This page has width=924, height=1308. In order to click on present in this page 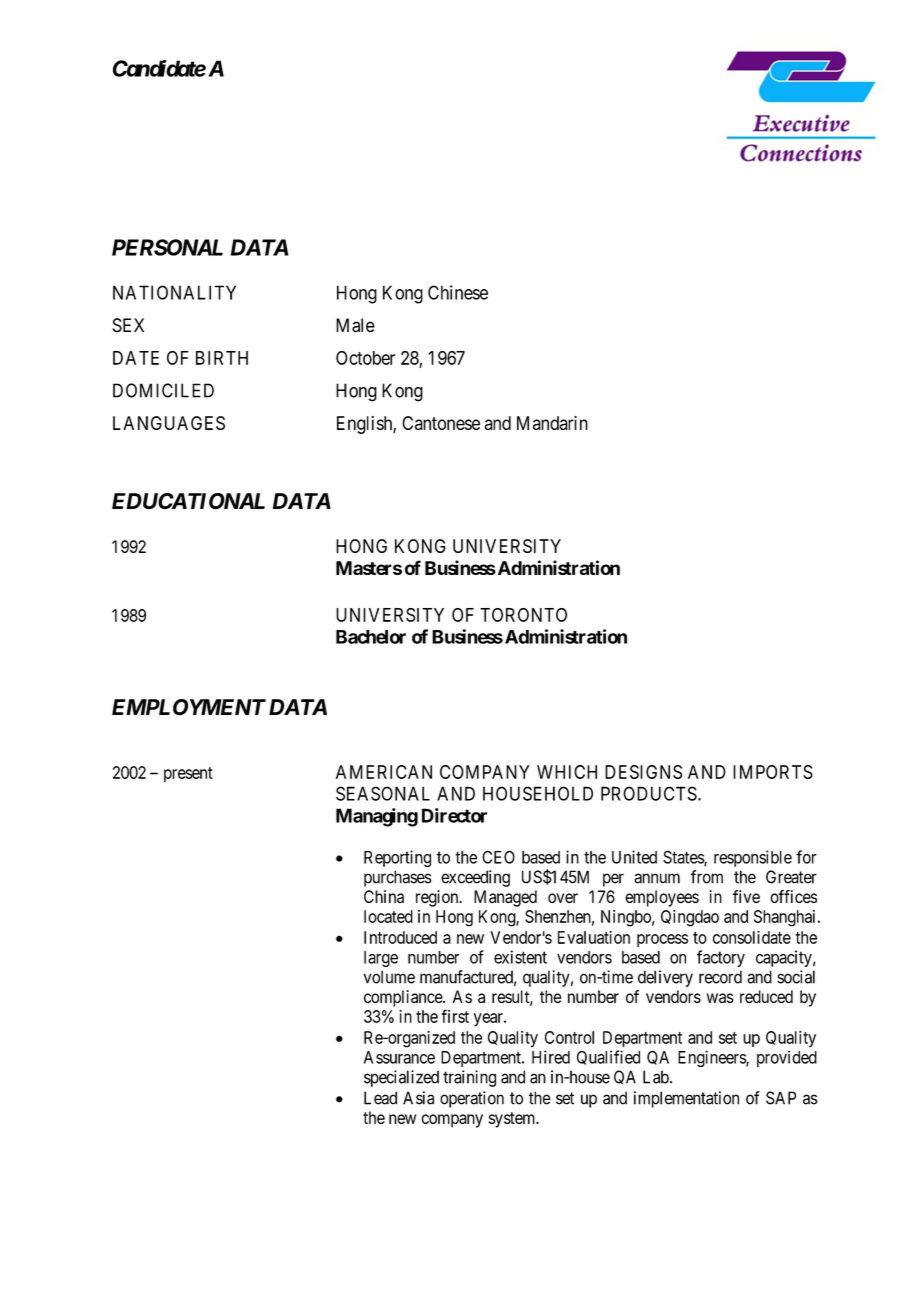, I will do `click(188, 775)`.
